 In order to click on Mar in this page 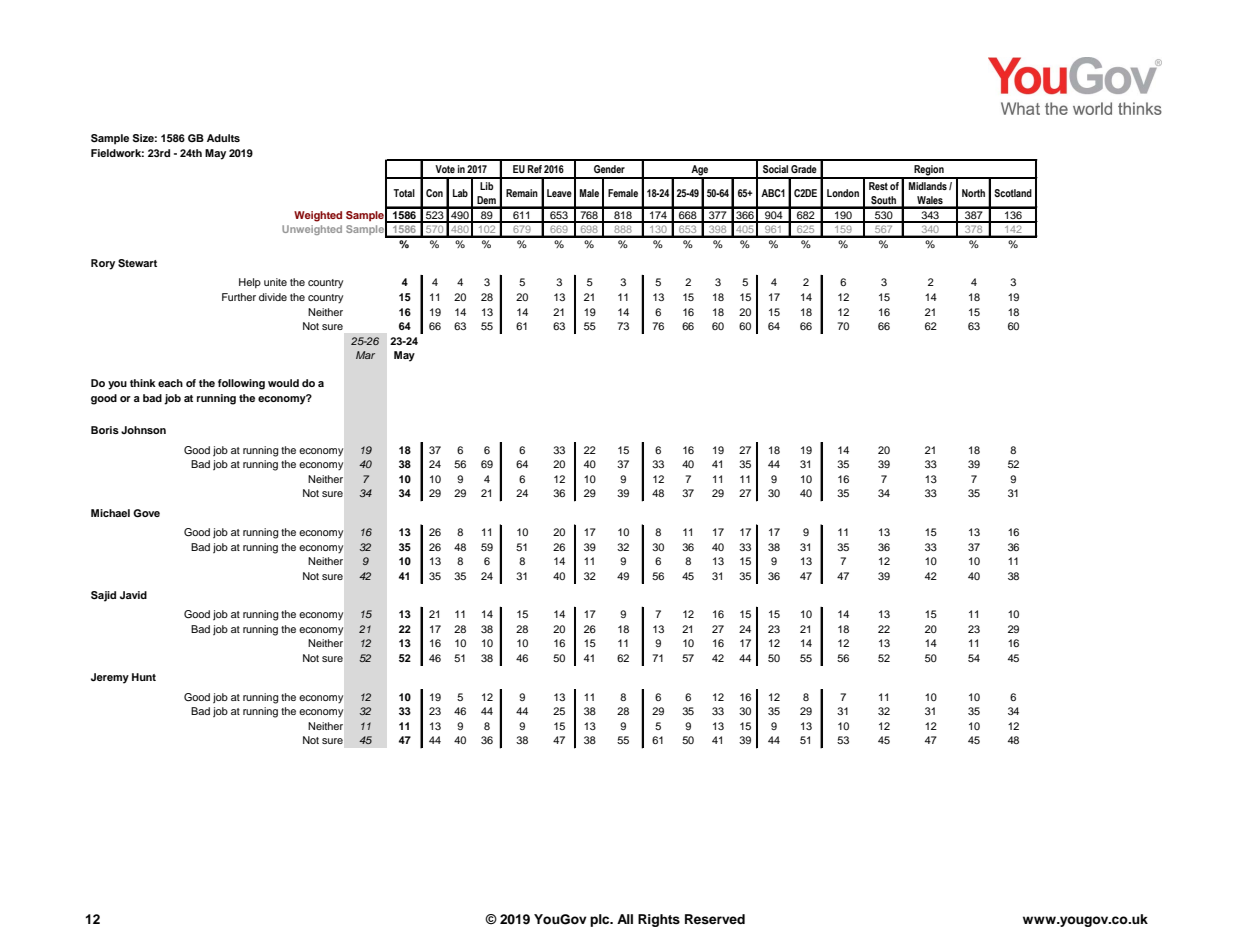, I will do `click(365, 355)`.
